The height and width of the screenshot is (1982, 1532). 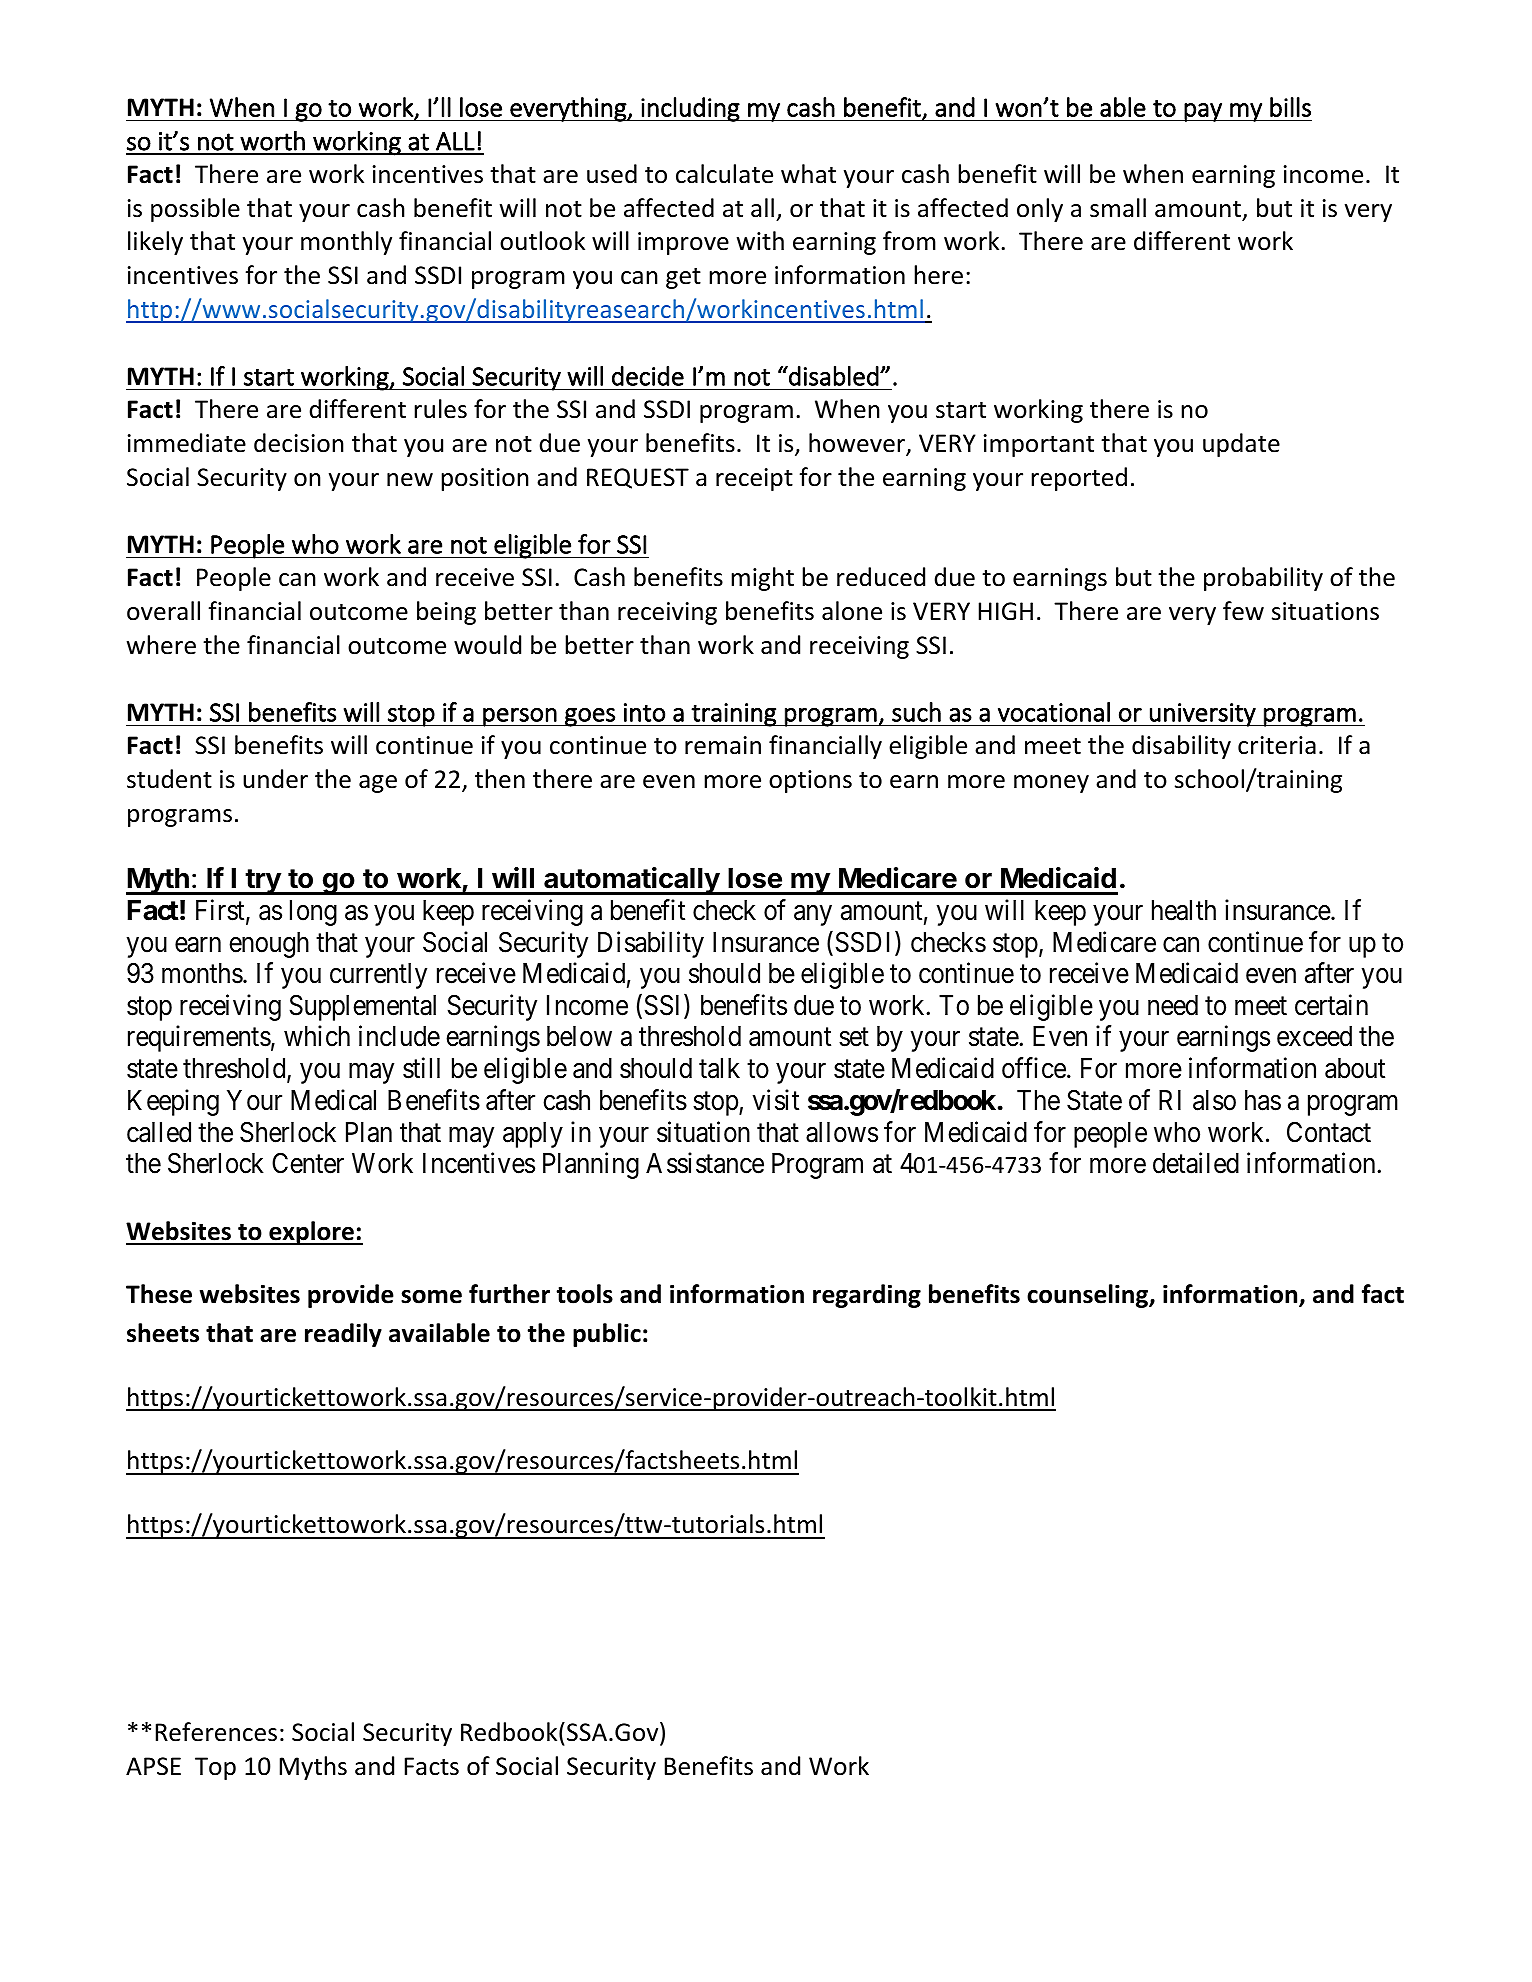 What do you see at coordinates (308, 1163) in the screenshot?
I see `Center` at bounding box center [308, 1163].
